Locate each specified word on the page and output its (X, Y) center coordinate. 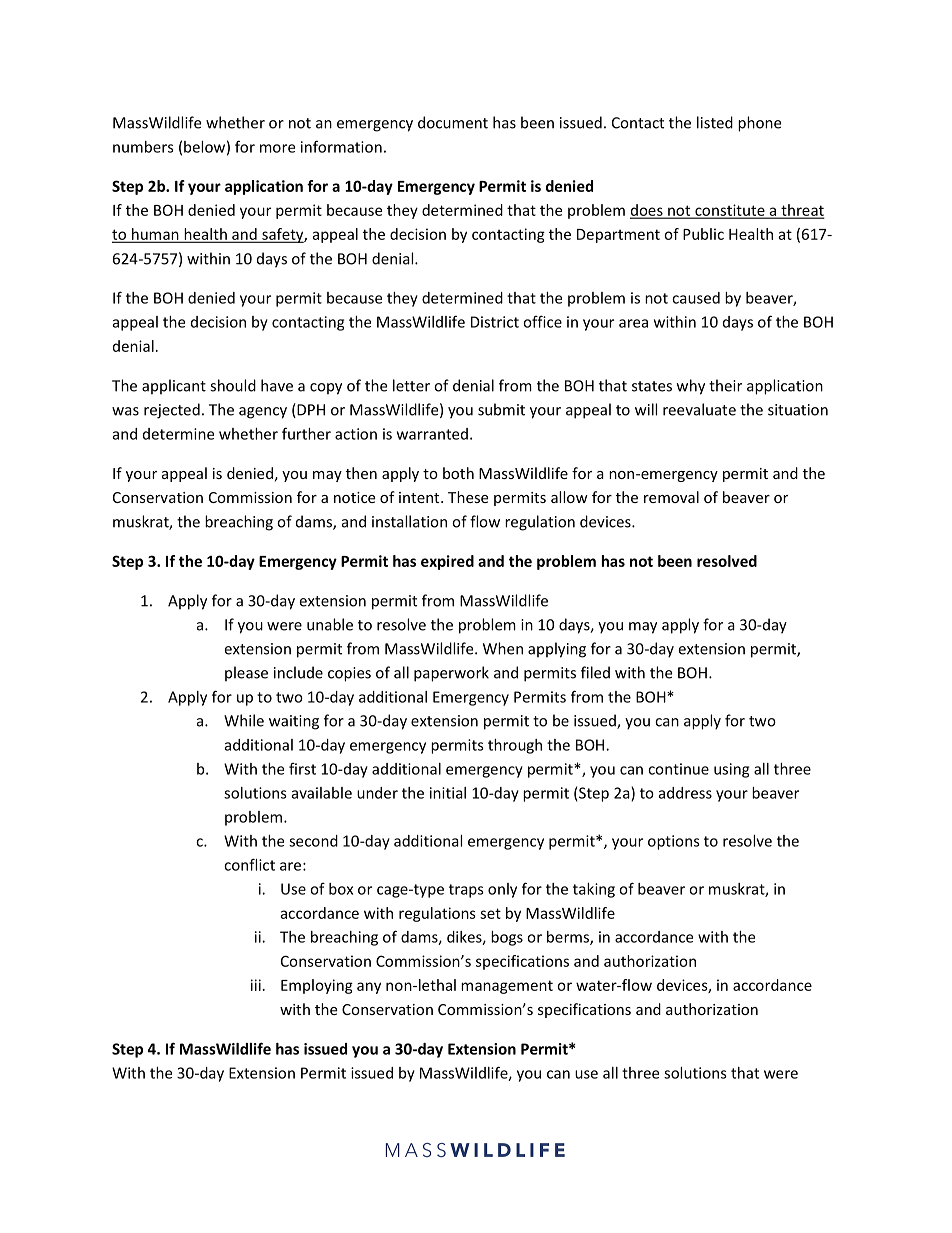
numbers (143, 147)
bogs (507, 938)
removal (671, 497)
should (233, 385)
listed (715, 122)
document (453, 122)
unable (330, 624)
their (725, 385)
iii (256, 985)
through (515, 746)
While (244, 720)
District (495, 322)
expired (447, 562)
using (731, 770)
